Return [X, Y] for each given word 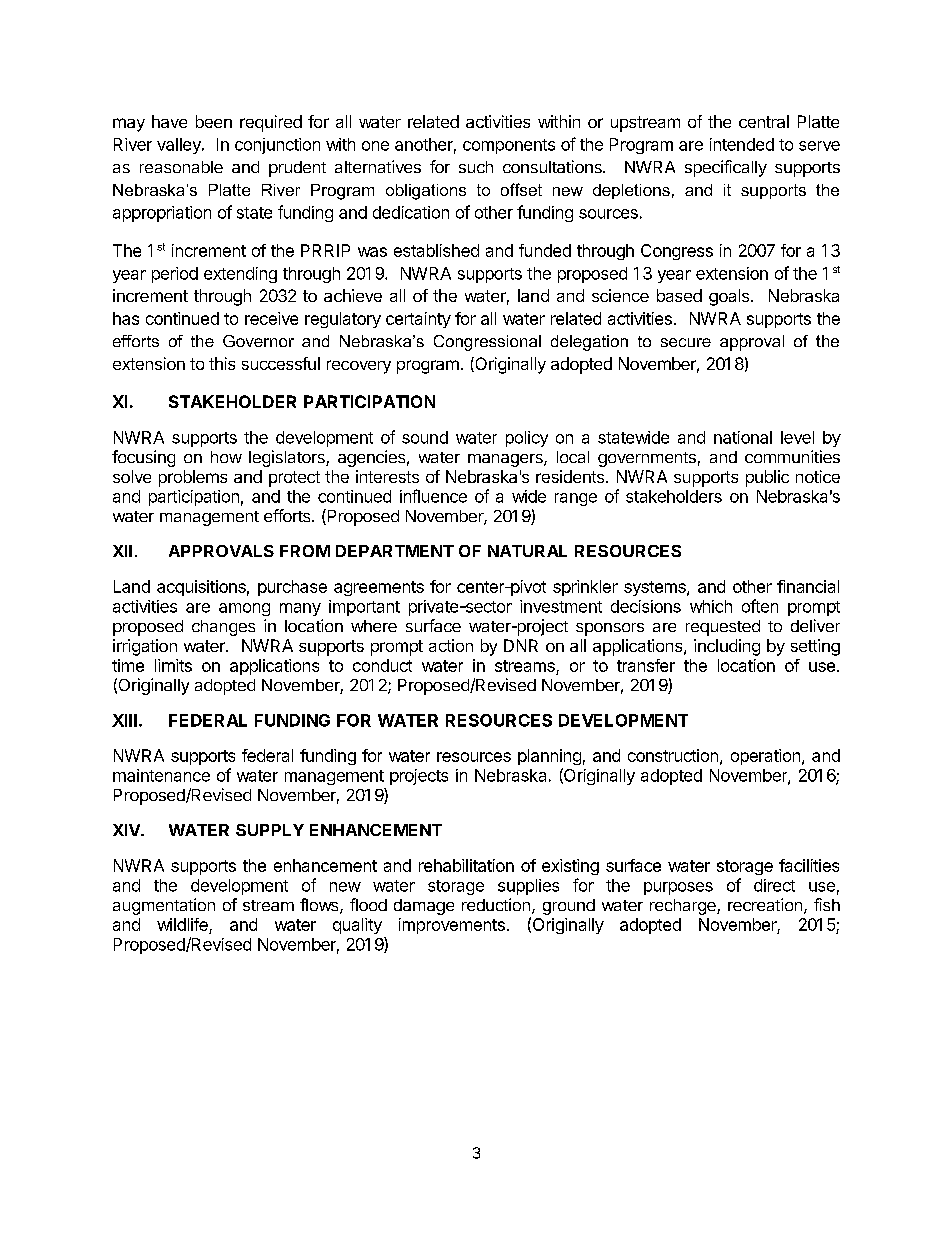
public [767, 478]
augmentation [164, 906]
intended [742, 144]
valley [180, 146]
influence [433, 496]
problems [193, 478]
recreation [765, 904]
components [509, 146]
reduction [496, 904]
